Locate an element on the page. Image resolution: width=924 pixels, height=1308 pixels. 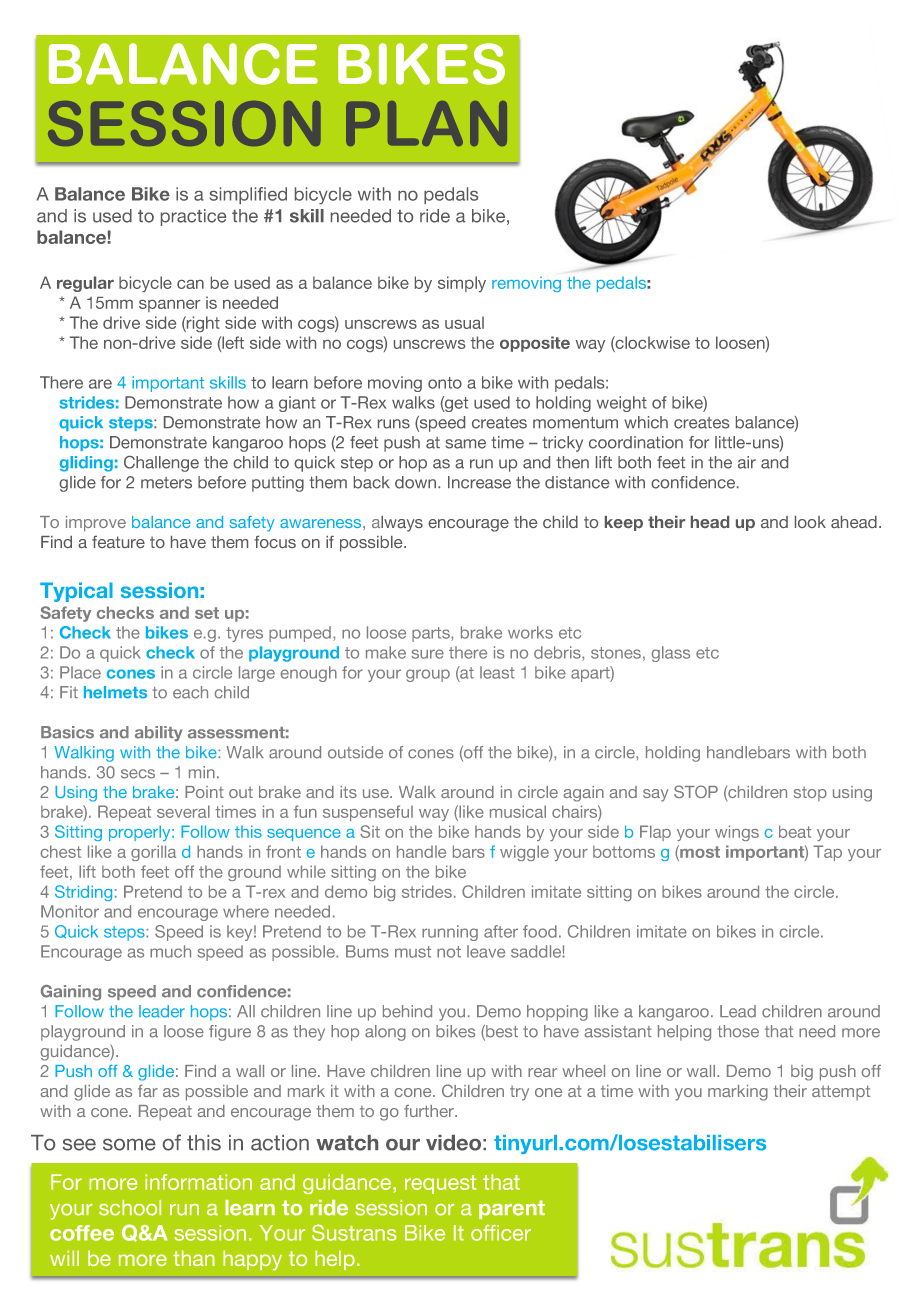
each is located at coordinates (190, 692).
